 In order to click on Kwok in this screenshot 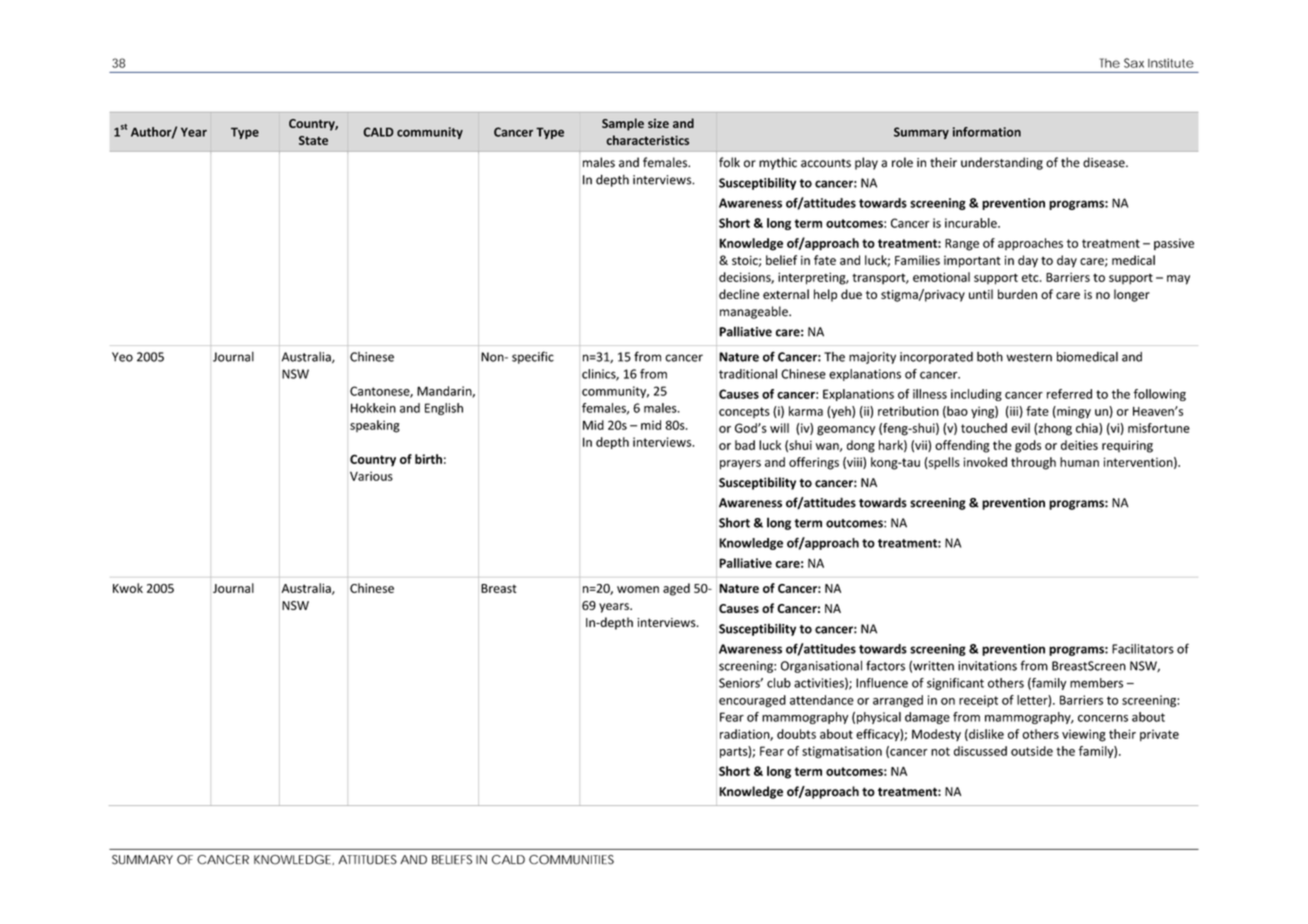, I will do `click(128, 588)`.
